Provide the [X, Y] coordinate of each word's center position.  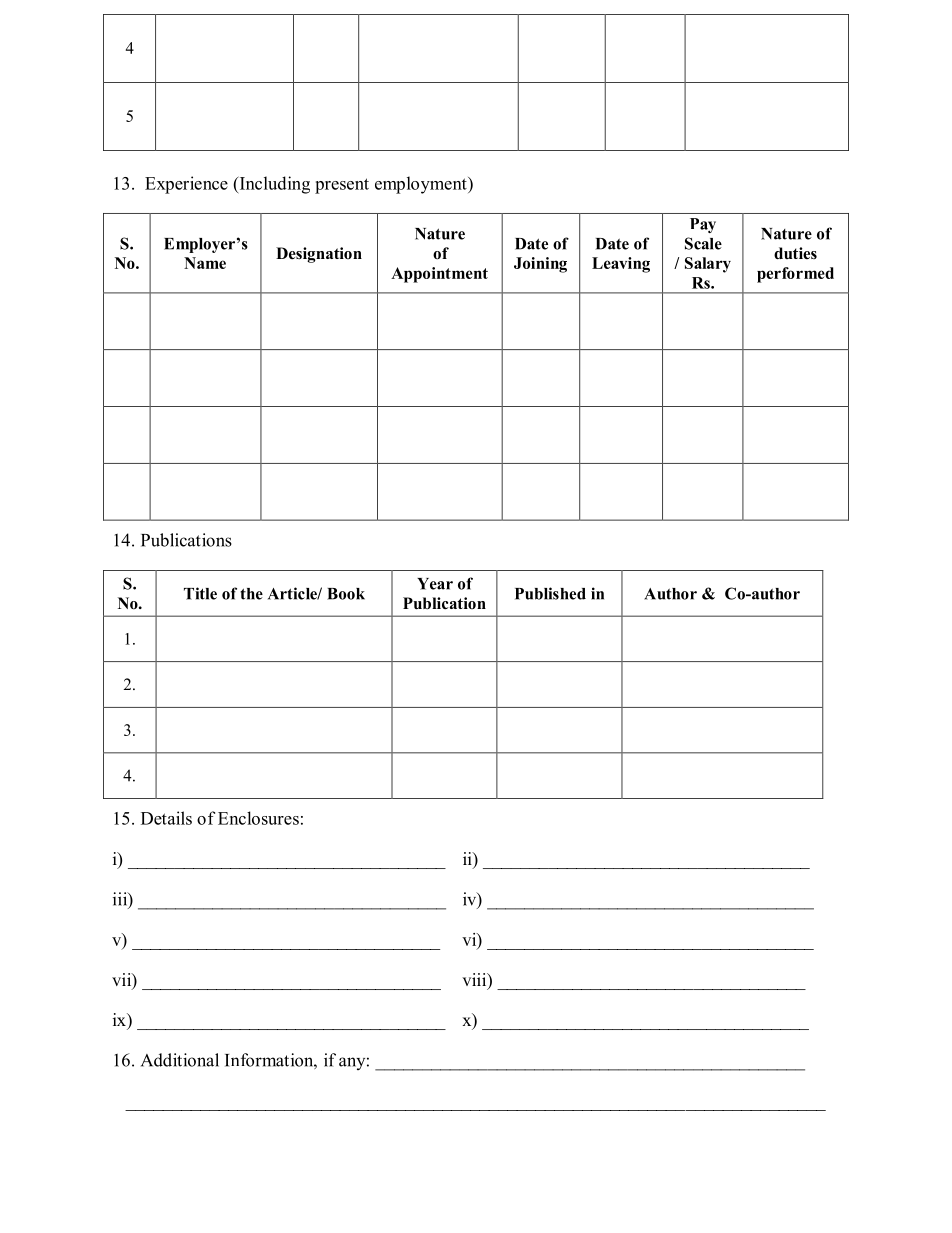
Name [205, 263]
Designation [319, 255]
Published [550, 593]
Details [166, 818]
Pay [703, 225]
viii [475, 981]
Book [346, 594]
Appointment [439, 275]
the [251, 594]
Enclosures [258, 818]
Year [435, 584]
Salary [708, 265]
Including [273, 185]
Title [200, 593]
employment [422, 185]
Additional [180, 1060]
